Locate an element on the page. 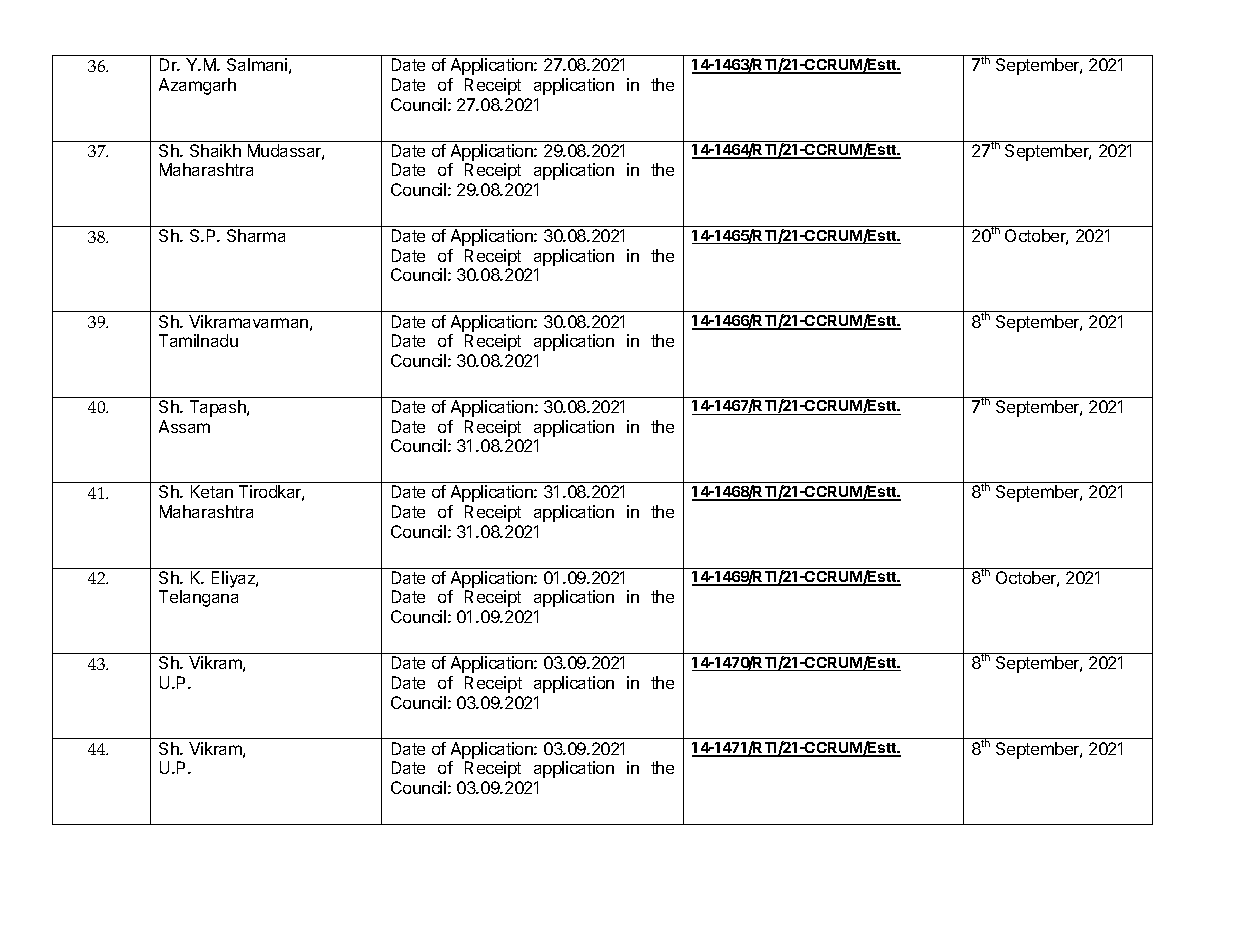 The width and height of the image is (1233, 952). Sharma is located at coordinates (256, 235).
